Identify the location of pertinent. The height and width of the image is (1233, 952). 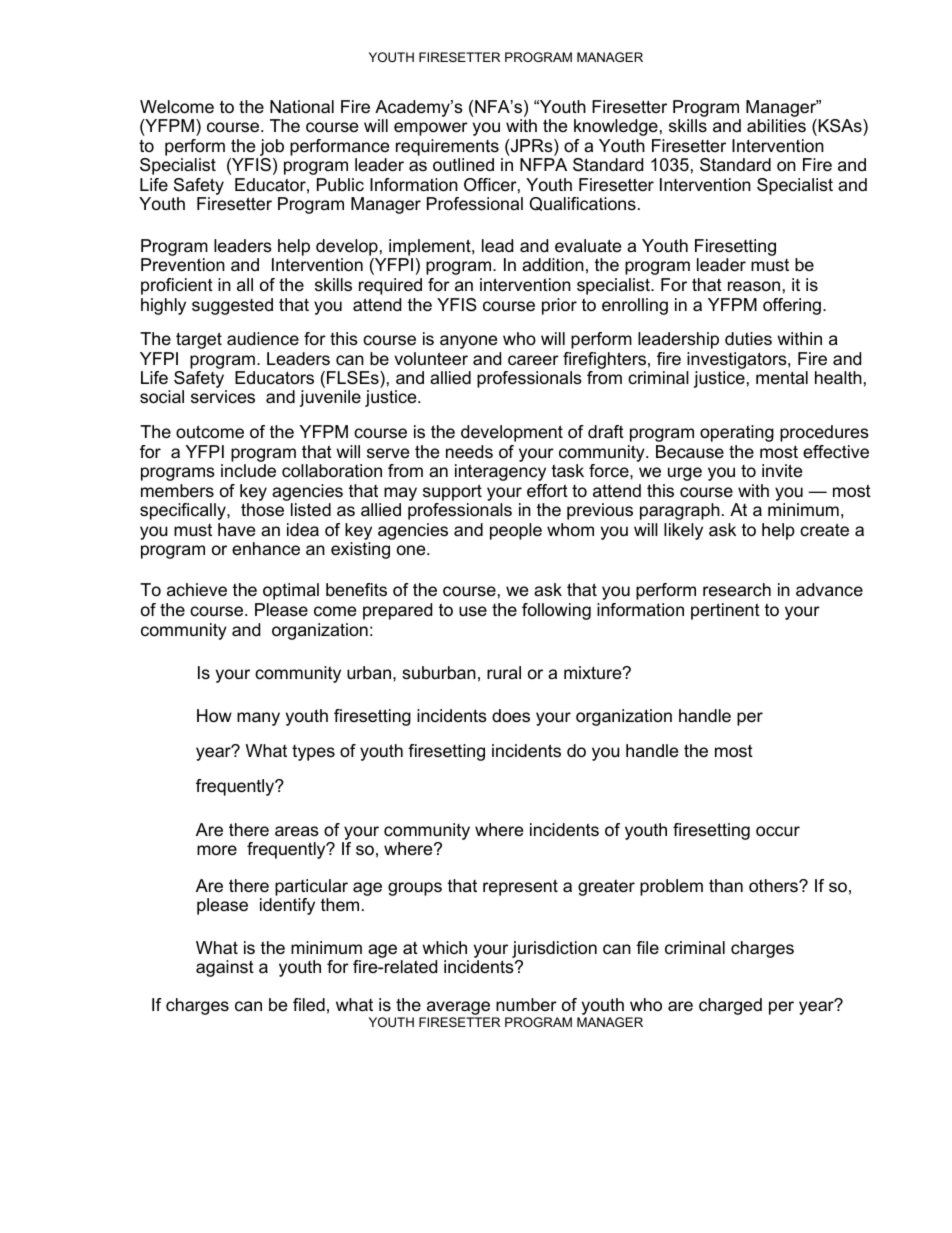
(725, 611).
